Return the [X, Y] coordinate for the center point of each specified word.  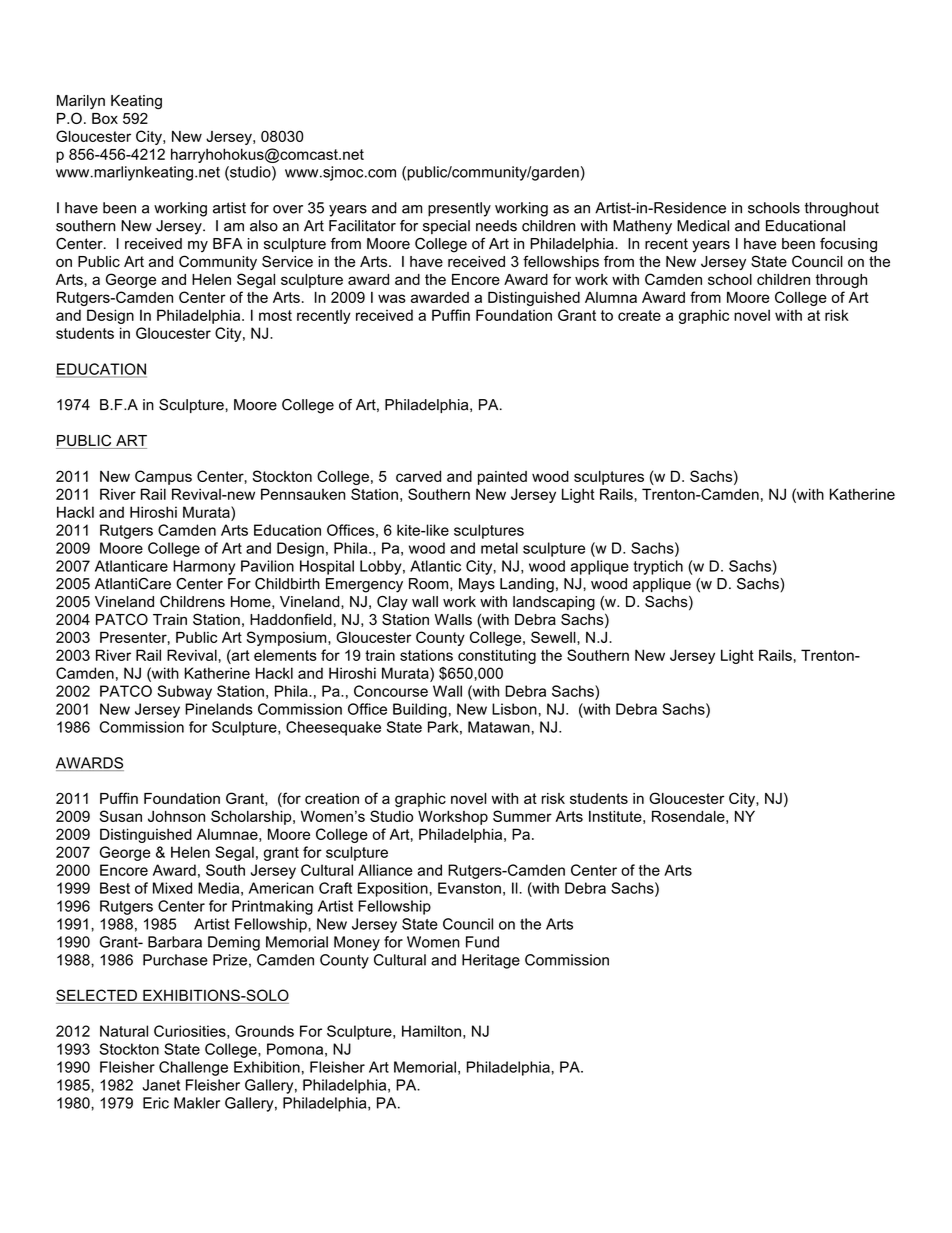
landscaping [554, 603]
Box [105, 118]
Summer [522, 816]
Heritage [491, 961]
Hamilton [431, 1031]
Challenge [193, 1068]
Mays [477, 585]
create [639, 315]
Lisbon [514, 709]
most [275, 315]
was [392, 298]
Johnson [176, 816]
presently [459, 209]
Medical [703, 226]
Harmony [204, 567]
